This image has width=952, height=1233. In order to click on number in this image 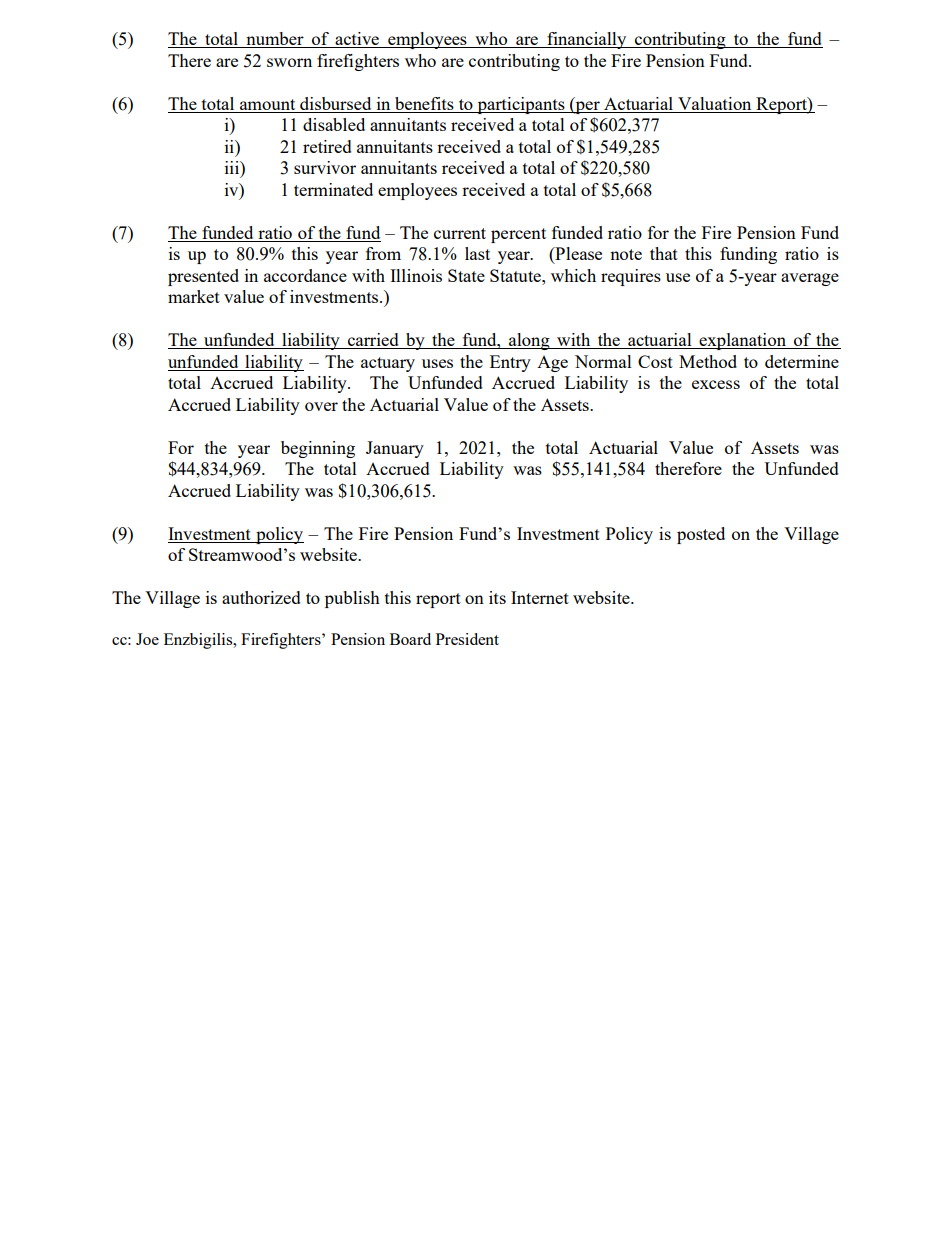, I will do `click(275, 40)`.
